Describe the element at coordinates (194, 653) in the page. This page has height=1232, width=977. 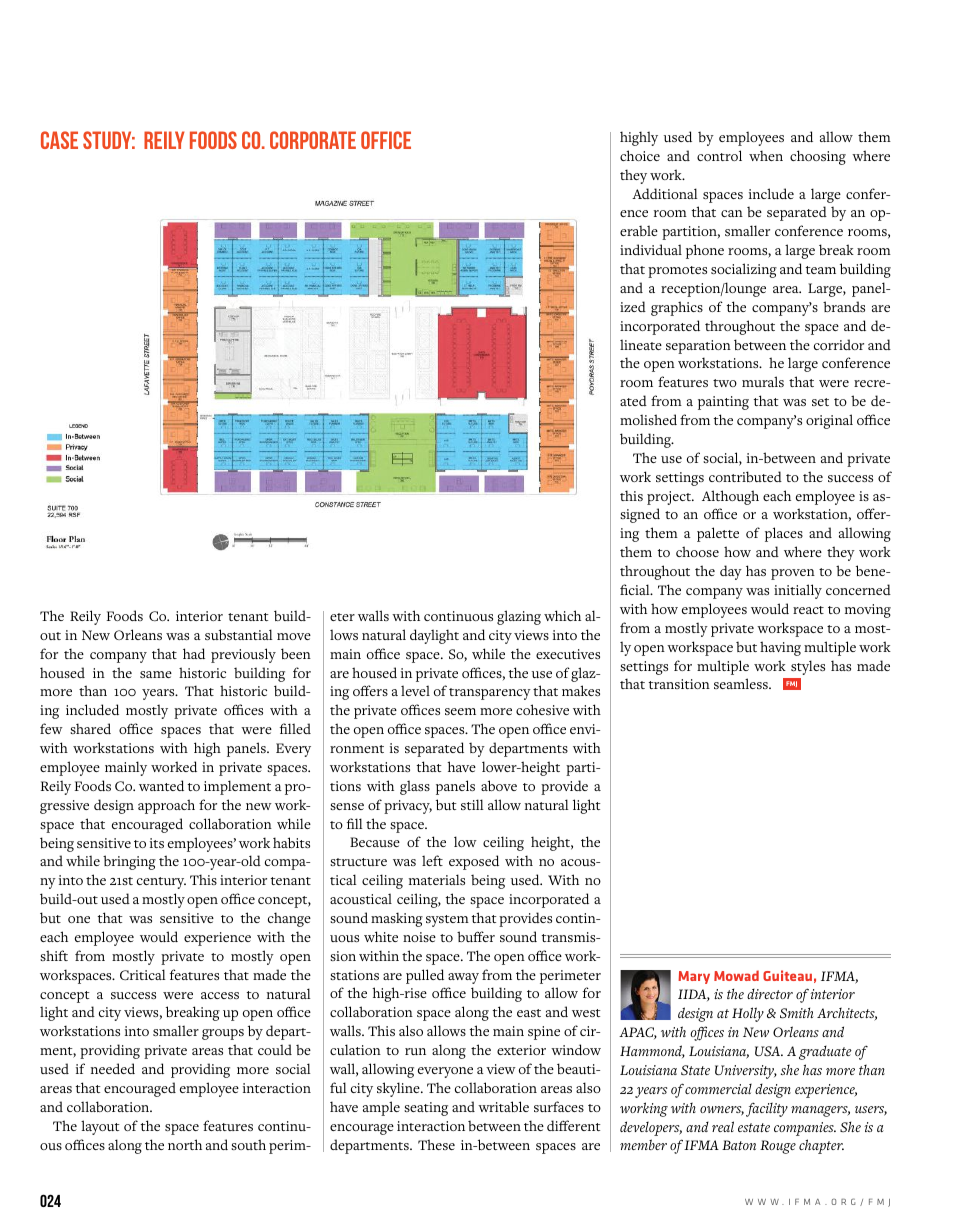
I see `had` at that location.
